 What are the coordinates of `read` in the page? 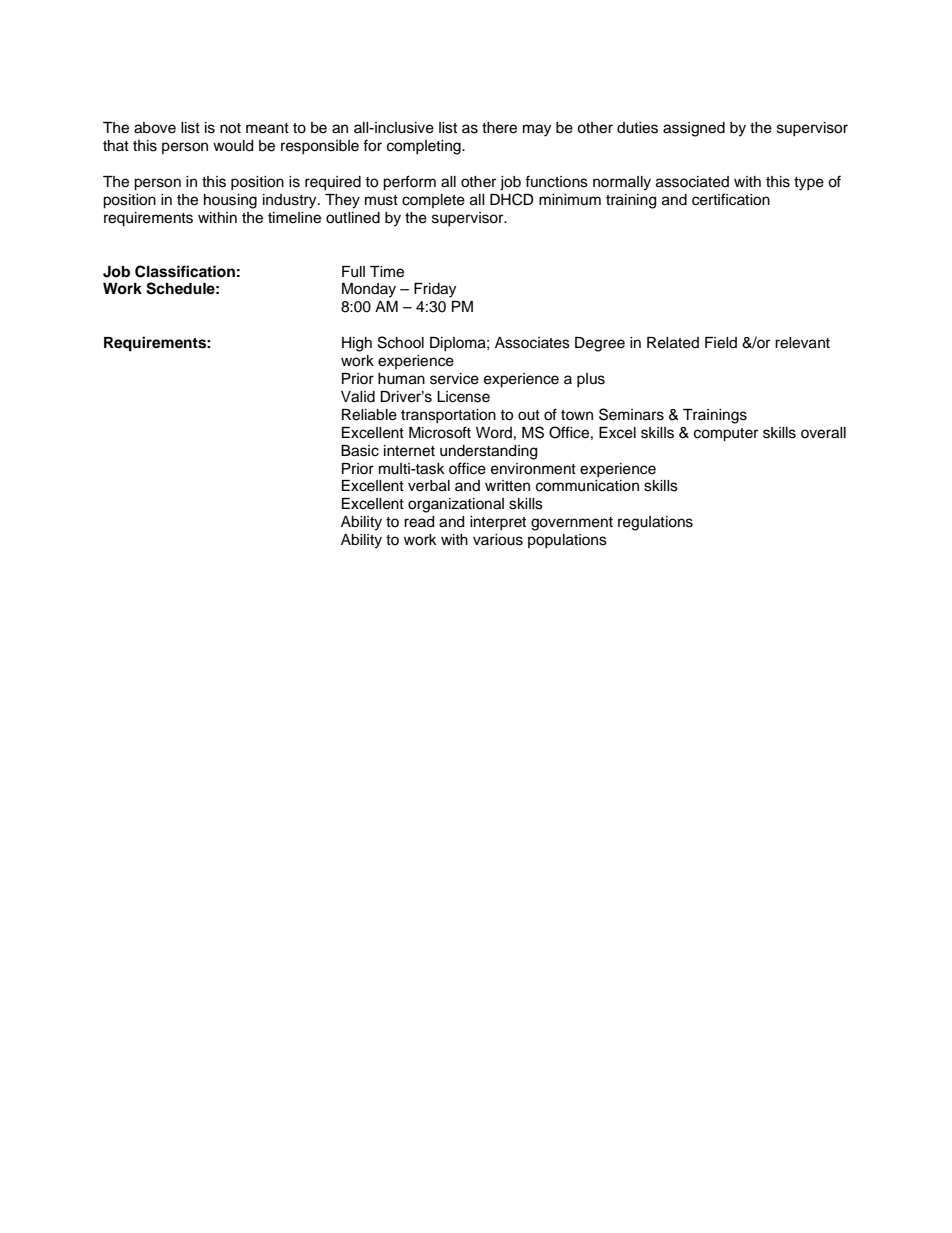 It's located at (419, 522).
